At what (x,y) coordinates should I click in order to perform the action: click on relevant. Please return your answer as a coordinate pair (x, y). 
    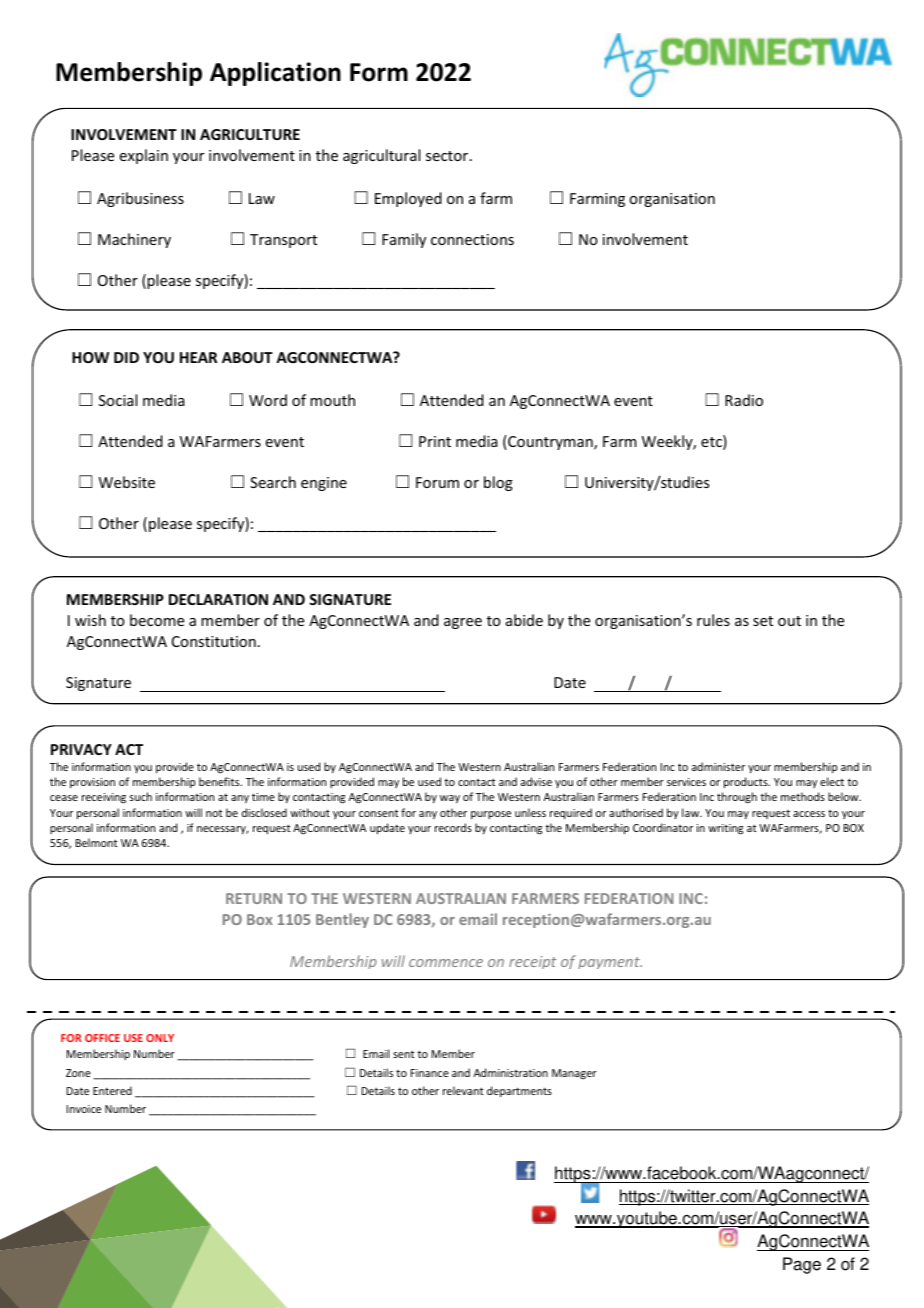
    Looking at the image, I should click on (463, 1090).
